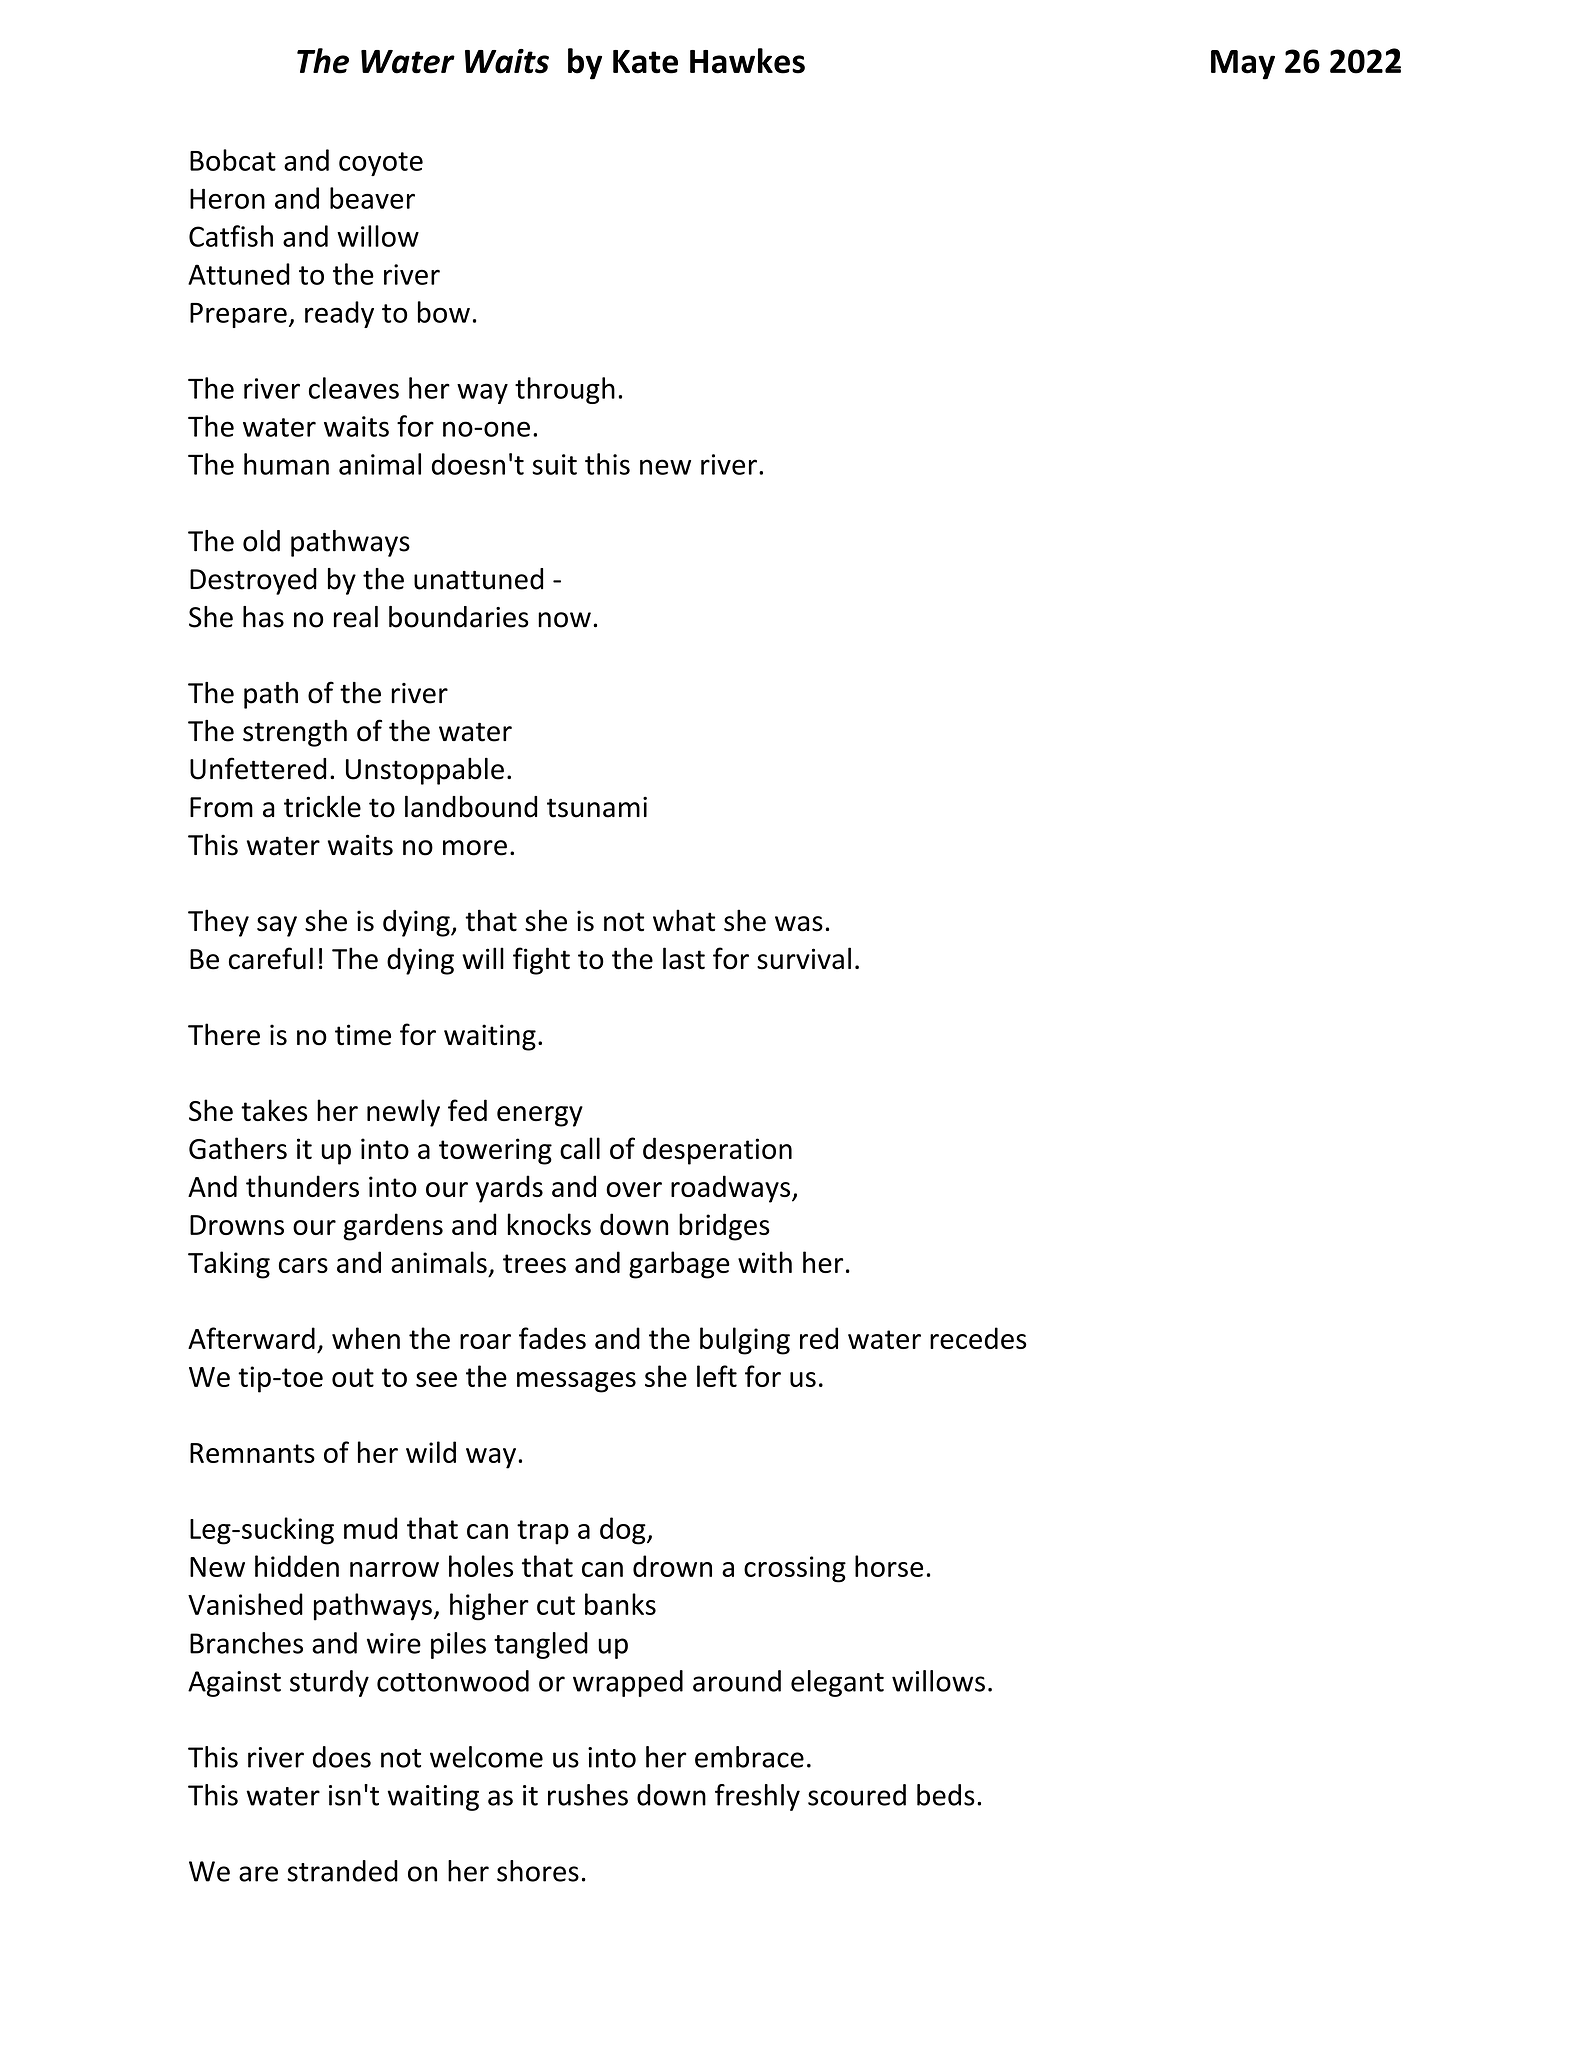 Image resolution: width=1588 pixels, height=2055 pixels. I want to click on cars, so click(303, 1265).
